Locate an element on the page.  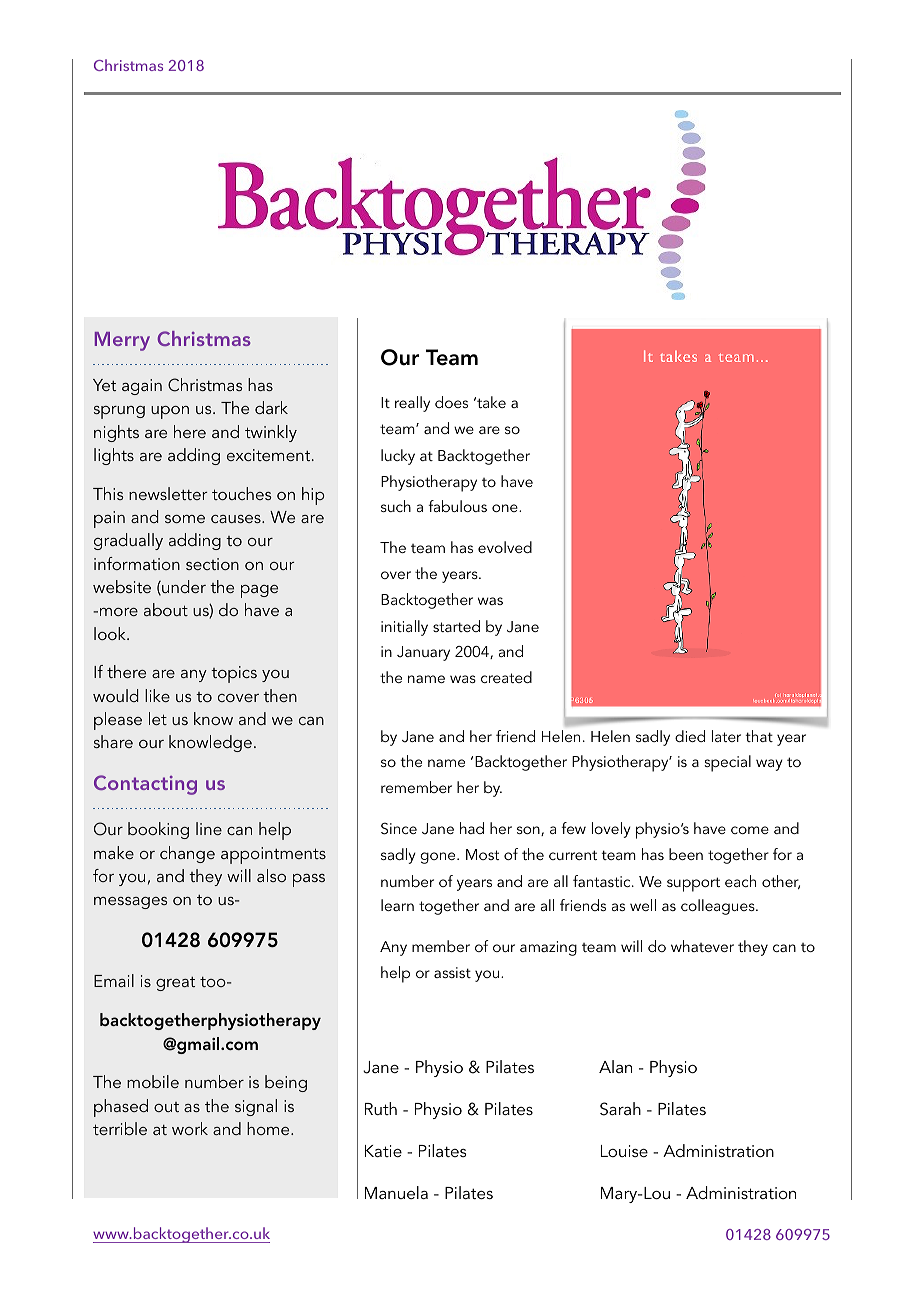
about is located at coordinates (166, 609).
